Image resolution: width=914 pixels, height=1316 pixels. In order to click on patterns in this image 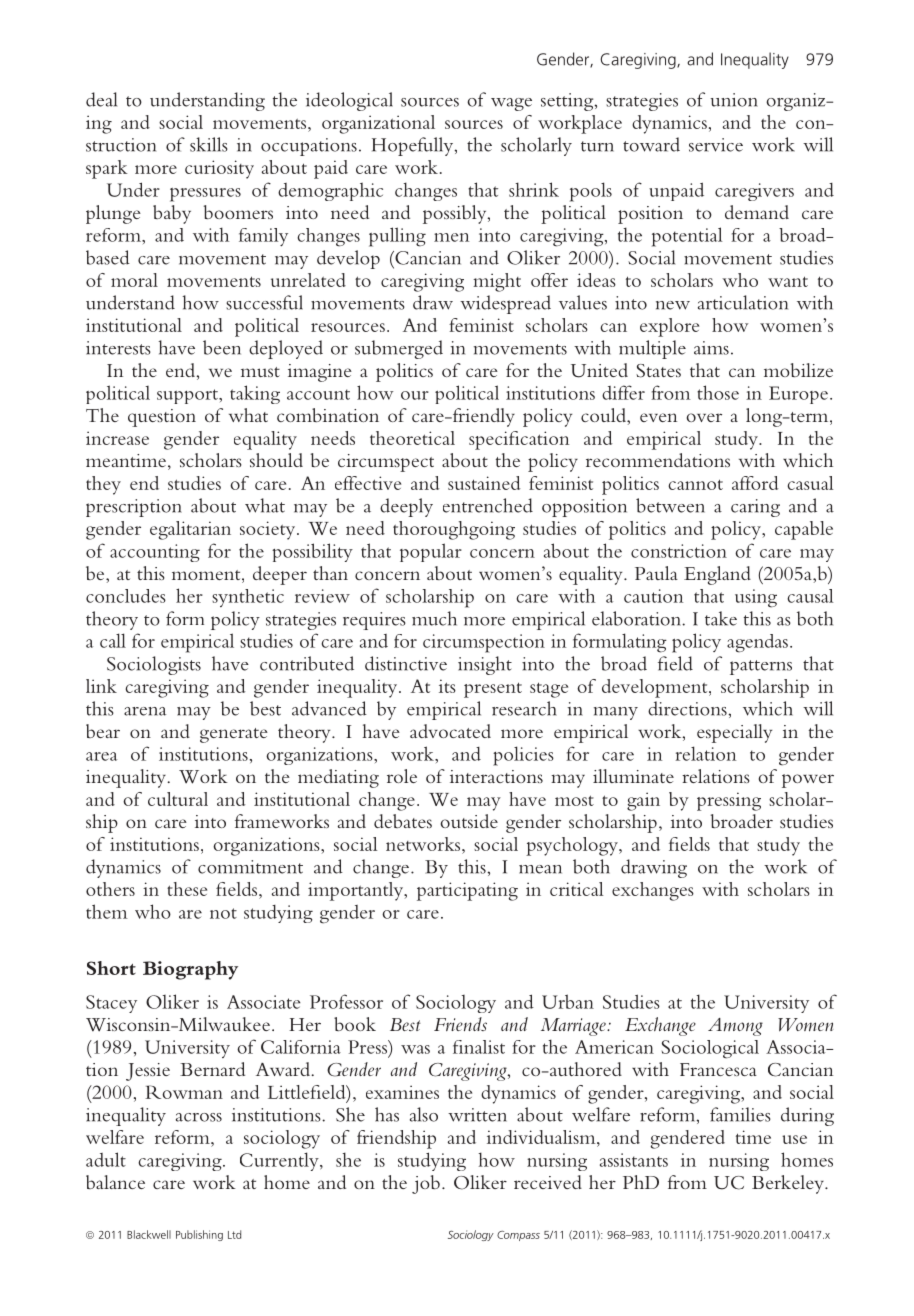, I will do `click(761, 667)`.
